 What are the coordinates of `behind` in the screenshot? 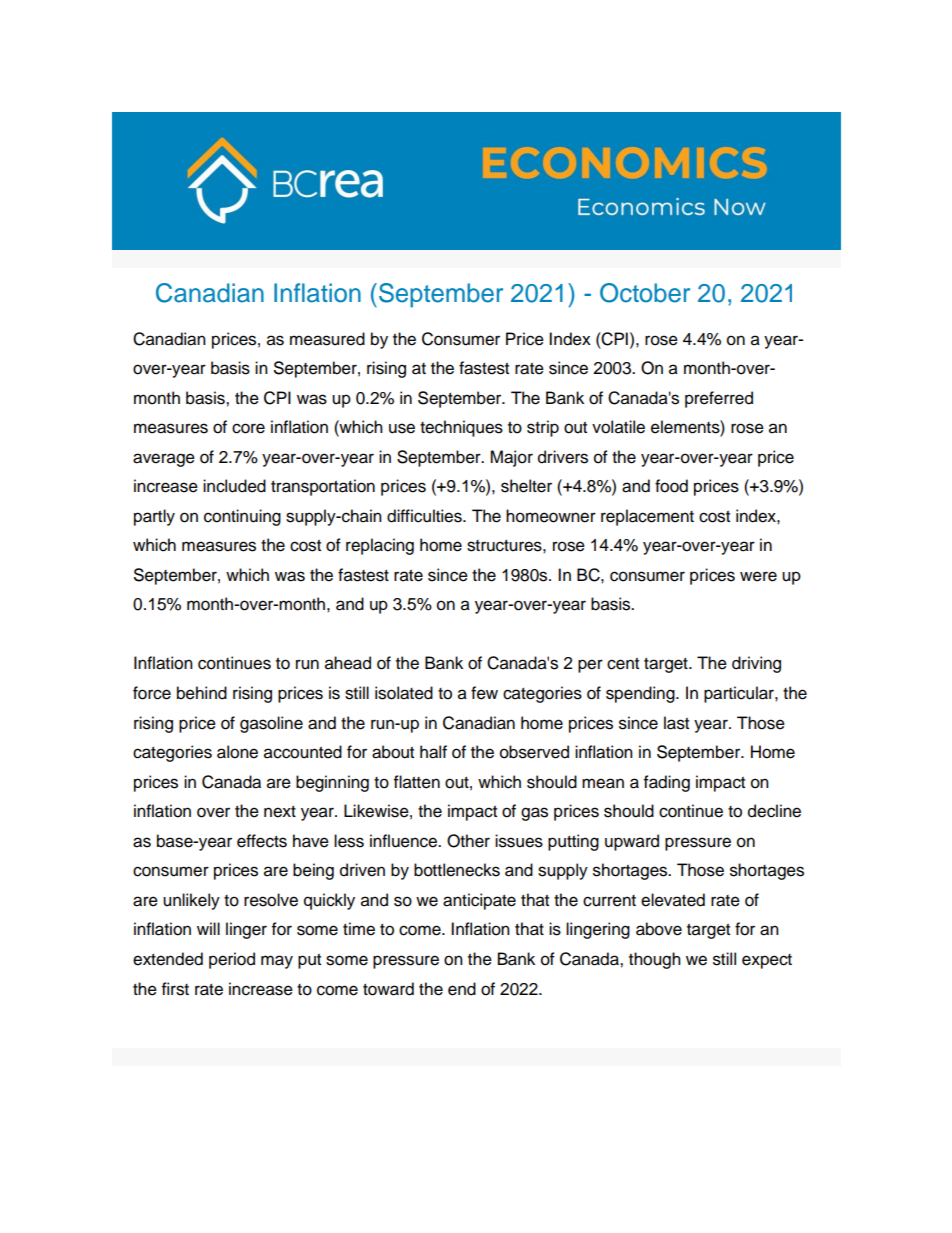 It's located at (202, 693).
